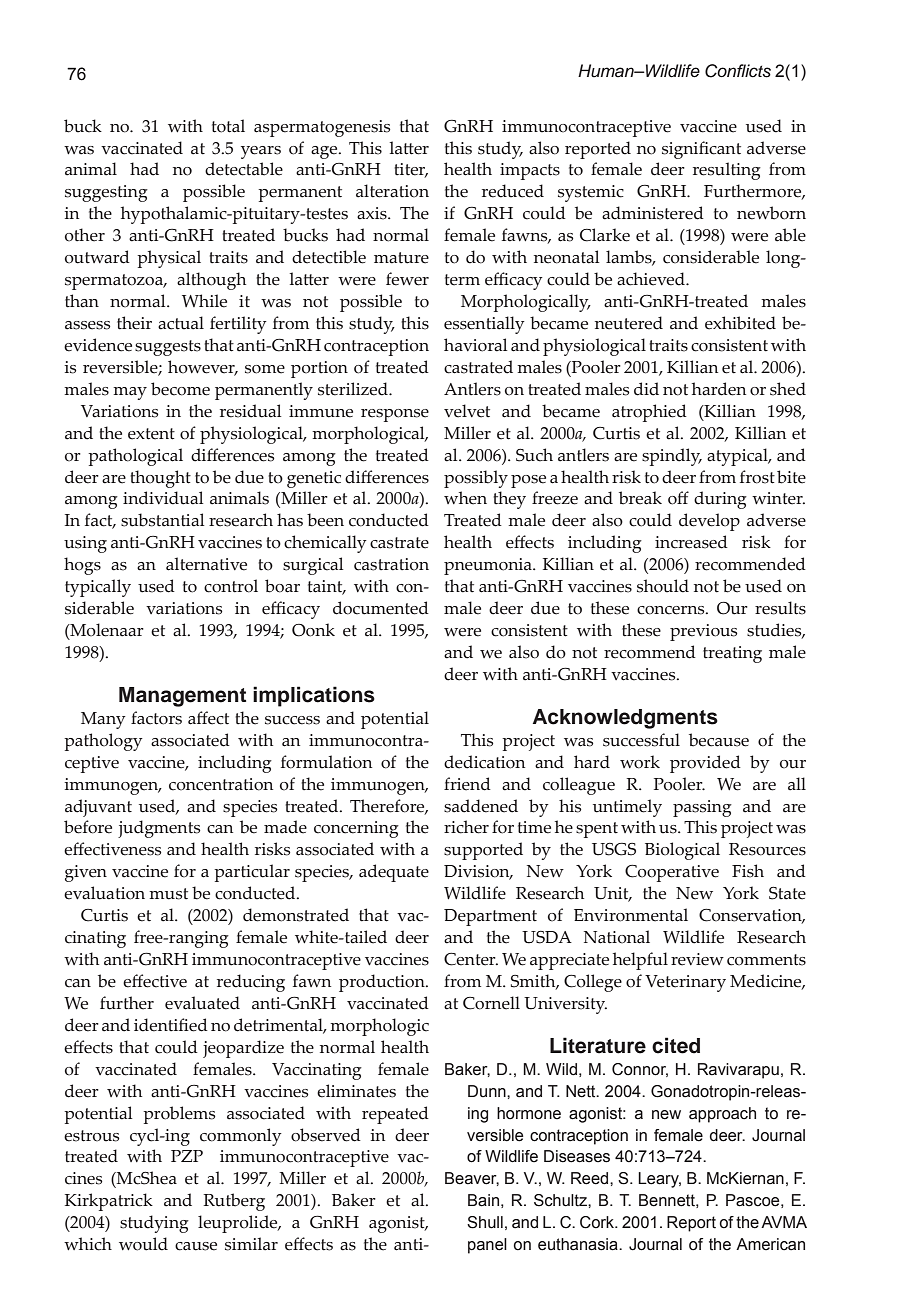  What do you see at coordinates (143, 1244) in the screenshot?
I see `would` at bounding box center [143, 1244].
